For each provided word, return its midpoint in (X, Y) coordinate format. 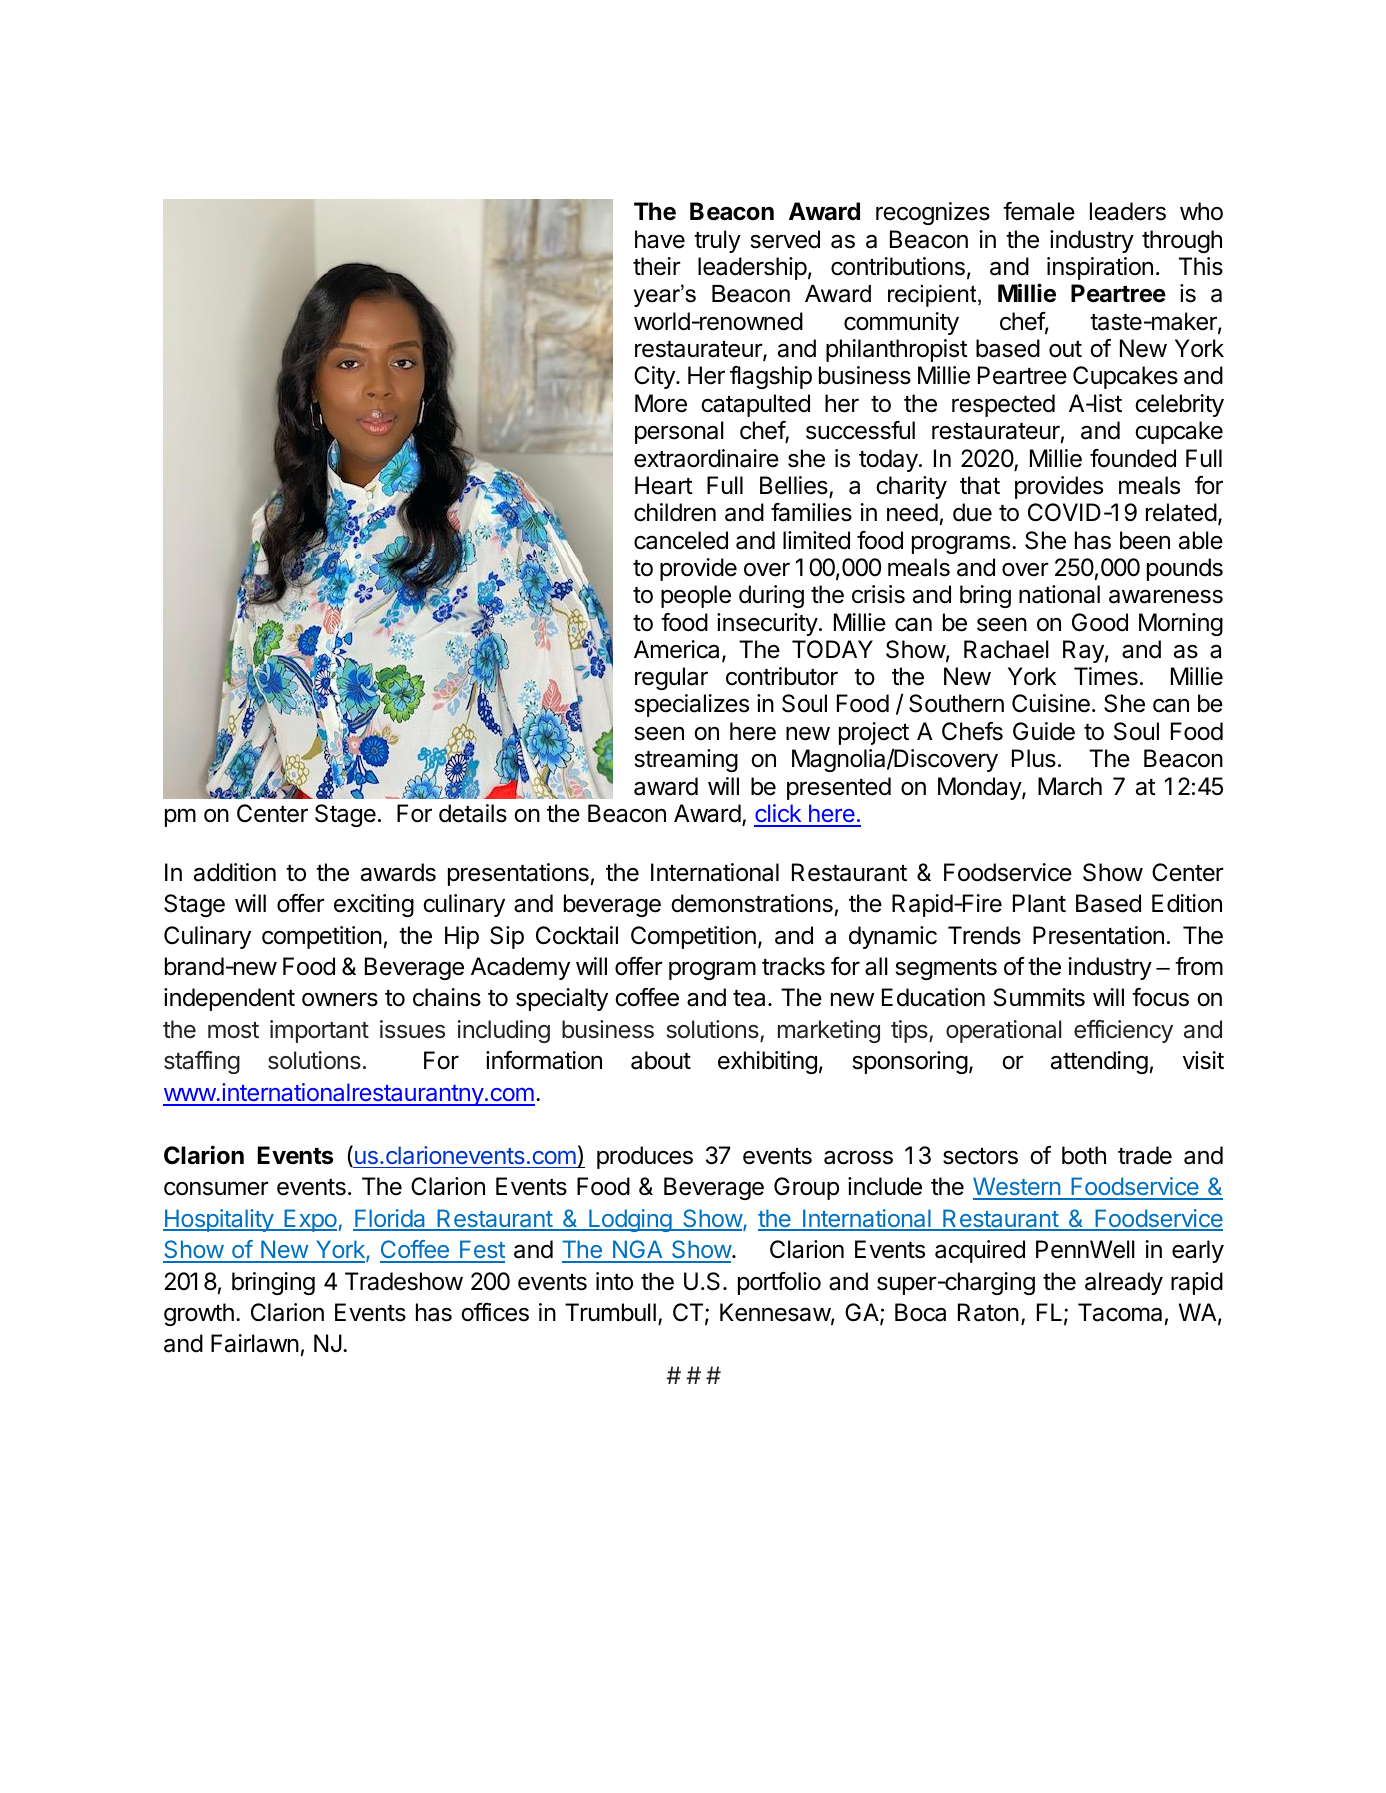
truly (717, 241)
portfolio (779, 1283)
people (696, 596)
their (657, 266)
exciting (374, 905)
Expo (309, 1220)
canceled (681, 540)
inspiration (1100, 268)
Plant (1039, 903)
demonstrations (752, 903)
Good (1100, 622)
